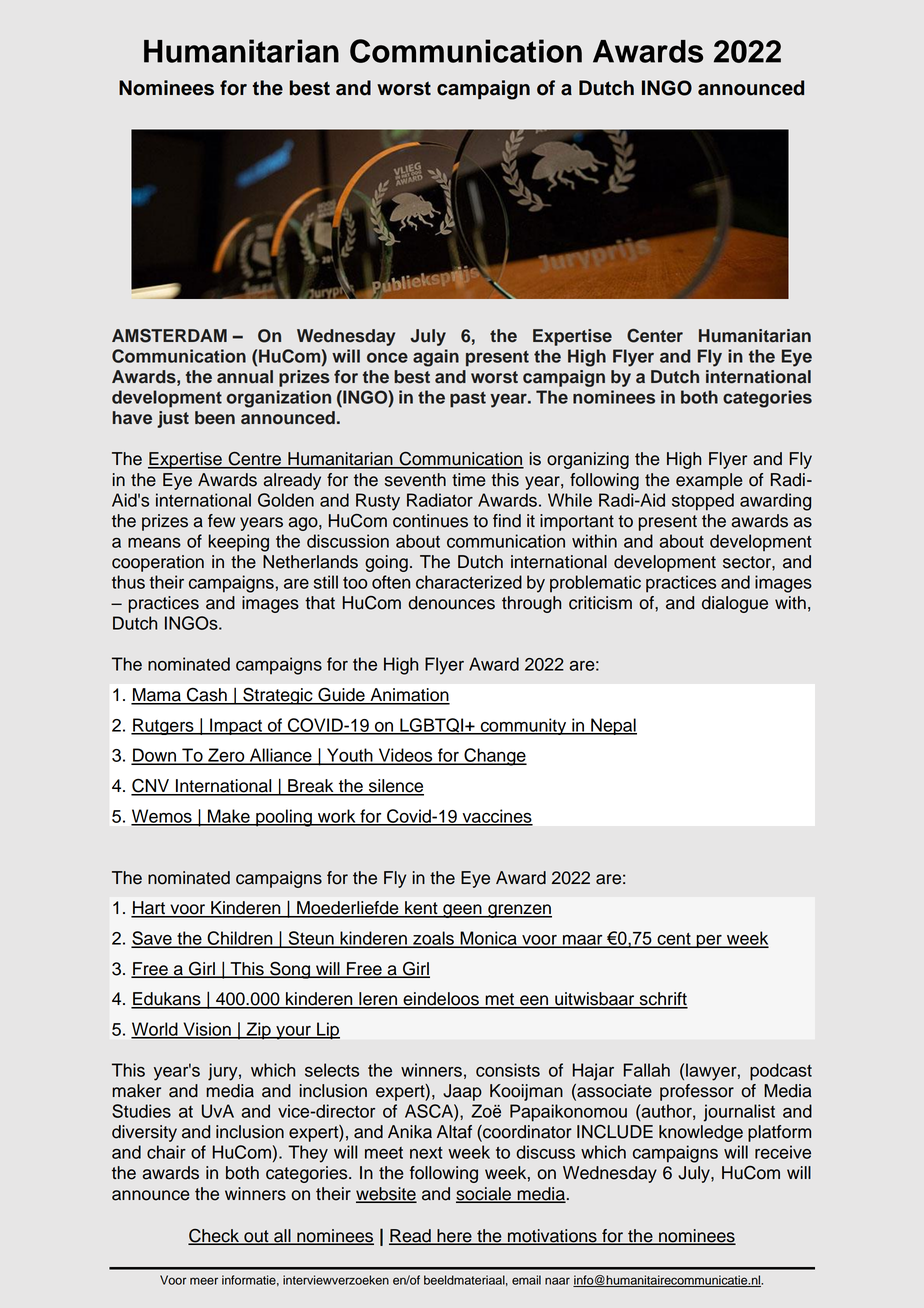  Describe the element at coordinates (496, 817) in the page. I see `vaccines` at that location.
